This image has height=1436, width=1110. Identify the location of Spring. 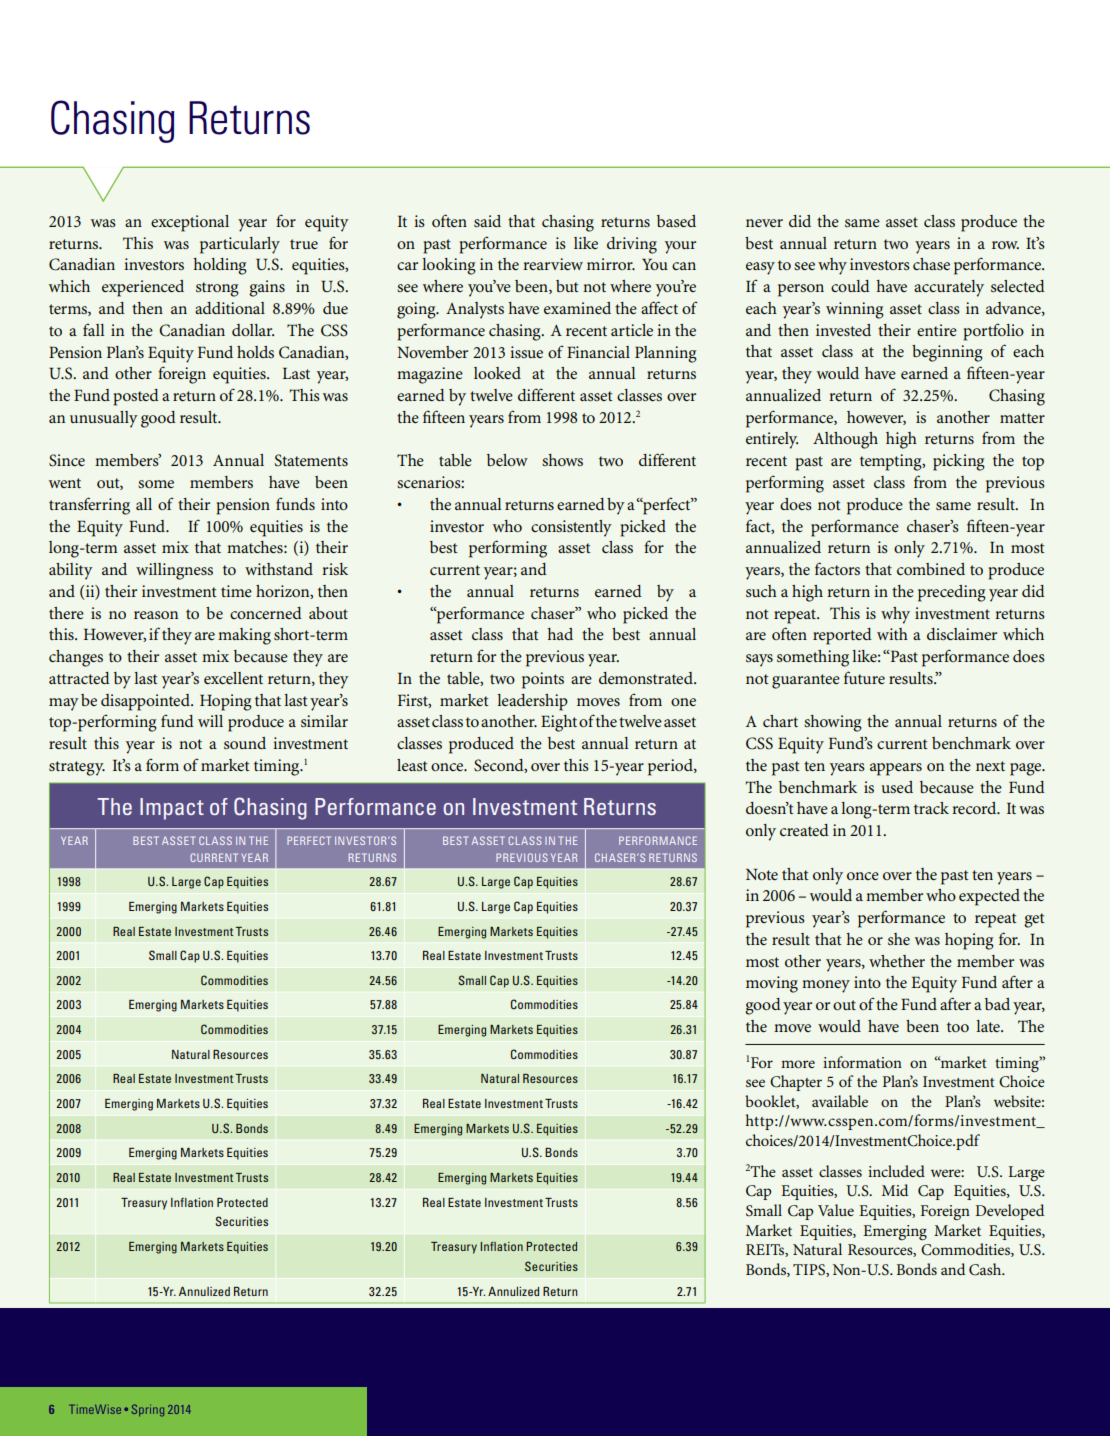
(148, 1410).
